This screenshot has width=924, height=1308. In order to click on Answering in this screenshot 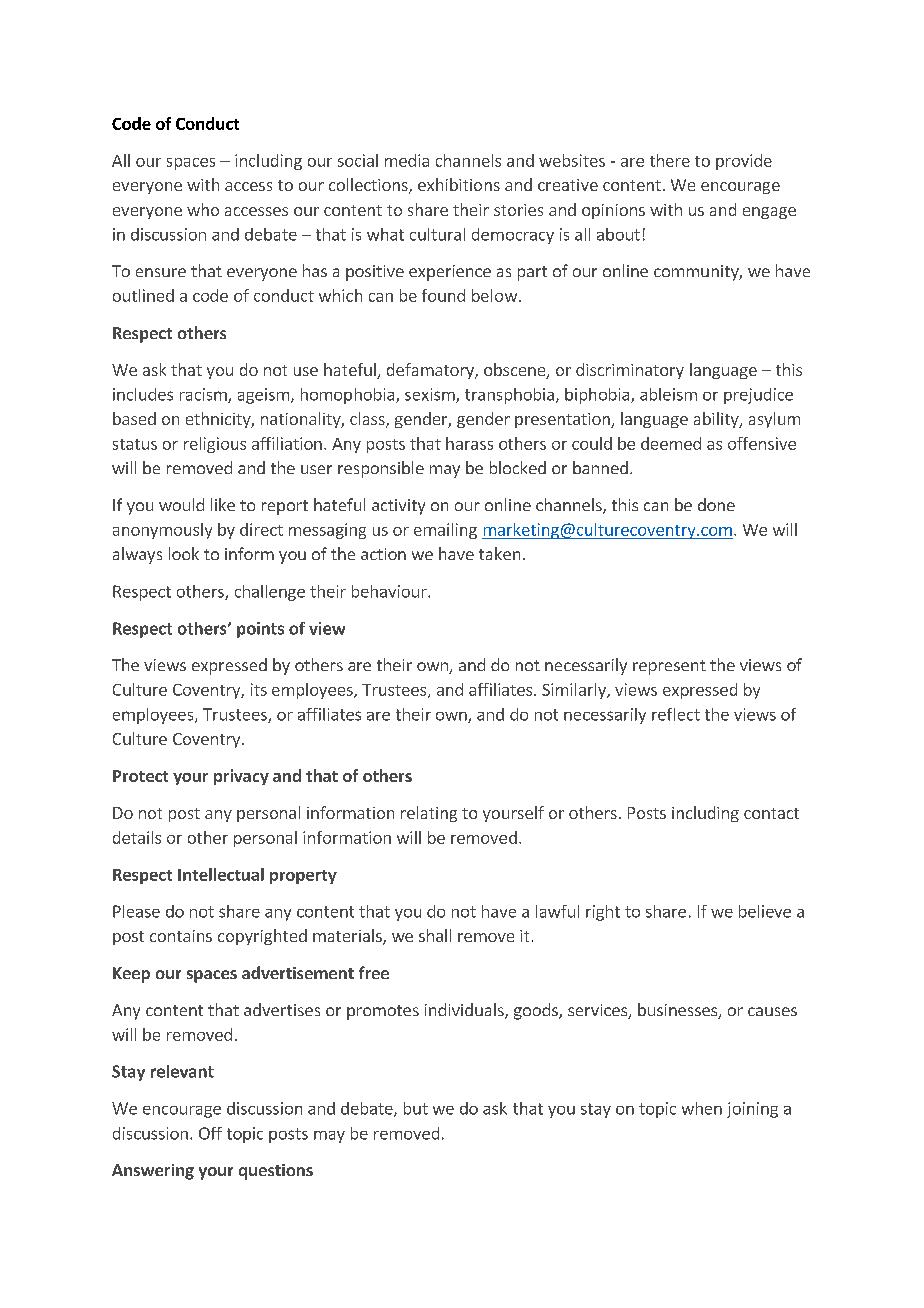, I will do `click(153, 1172)`.
